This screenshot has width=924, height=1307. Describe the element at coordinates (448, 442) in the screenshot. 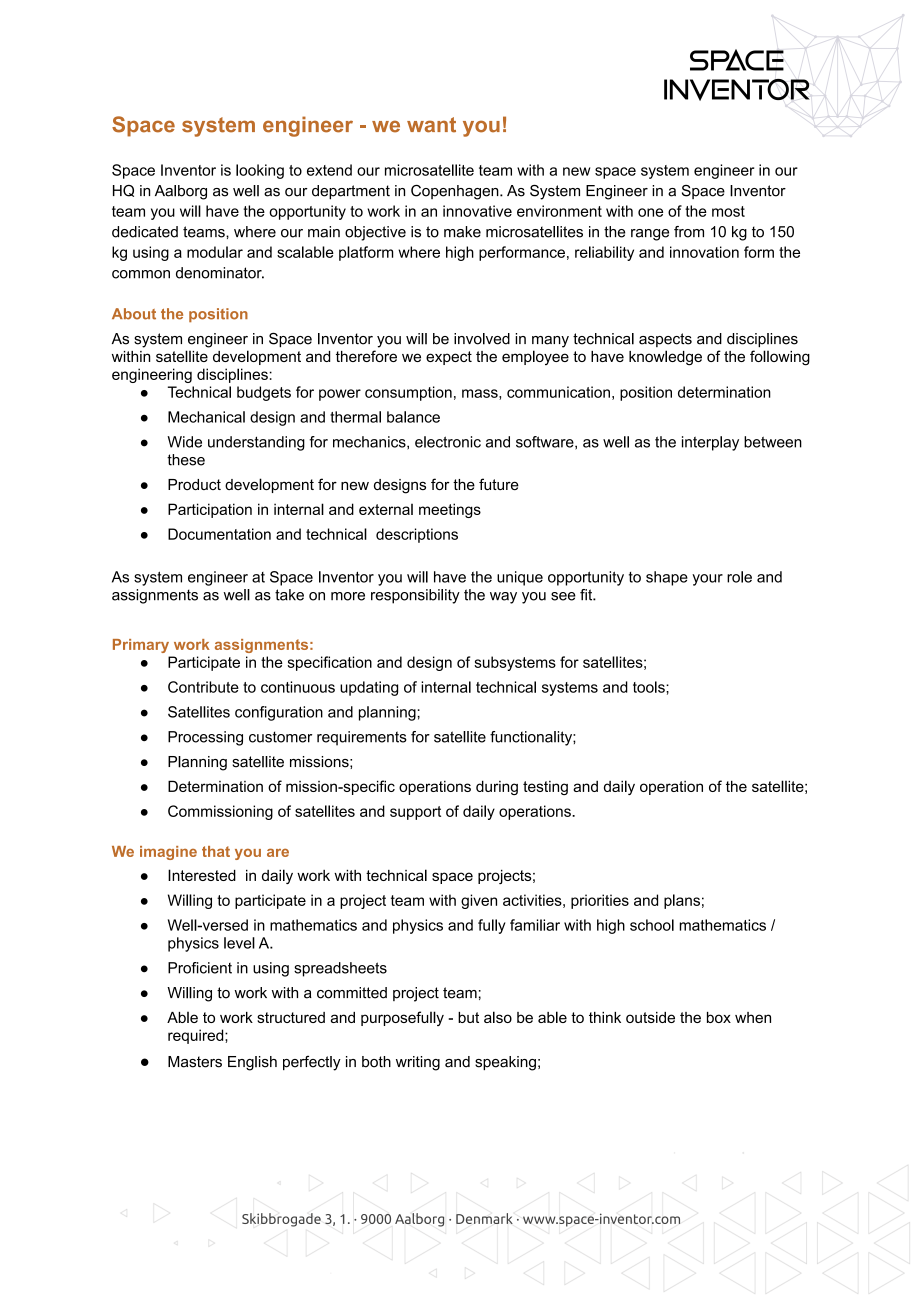

I see `electronic` at that location.
